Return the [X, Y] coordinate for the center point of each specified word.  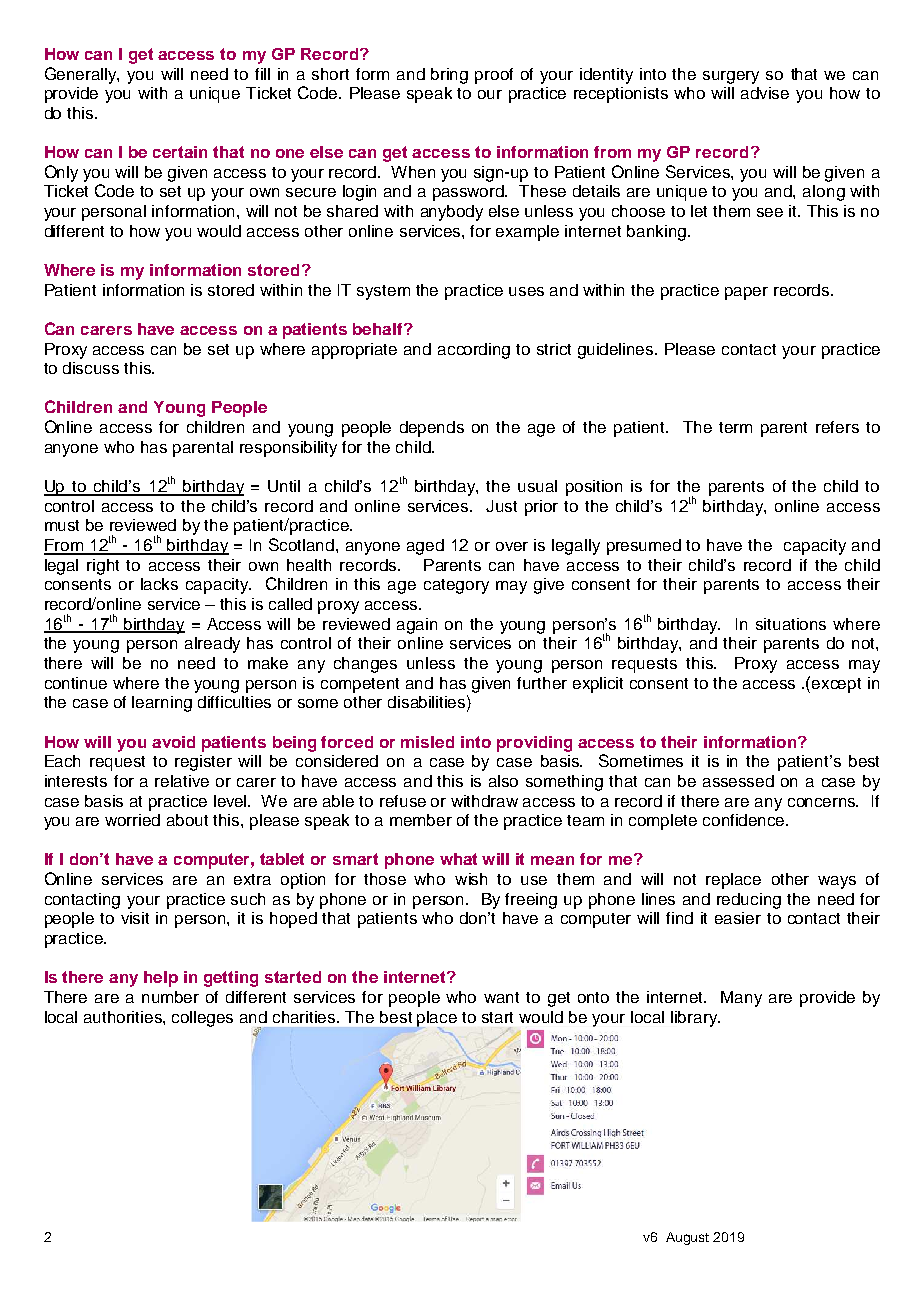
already [212, 645]
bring [449, 76]
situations [791, 624]
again [417, 626]
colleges [202, 1019]
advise [765, 93]
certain [180, 152]
